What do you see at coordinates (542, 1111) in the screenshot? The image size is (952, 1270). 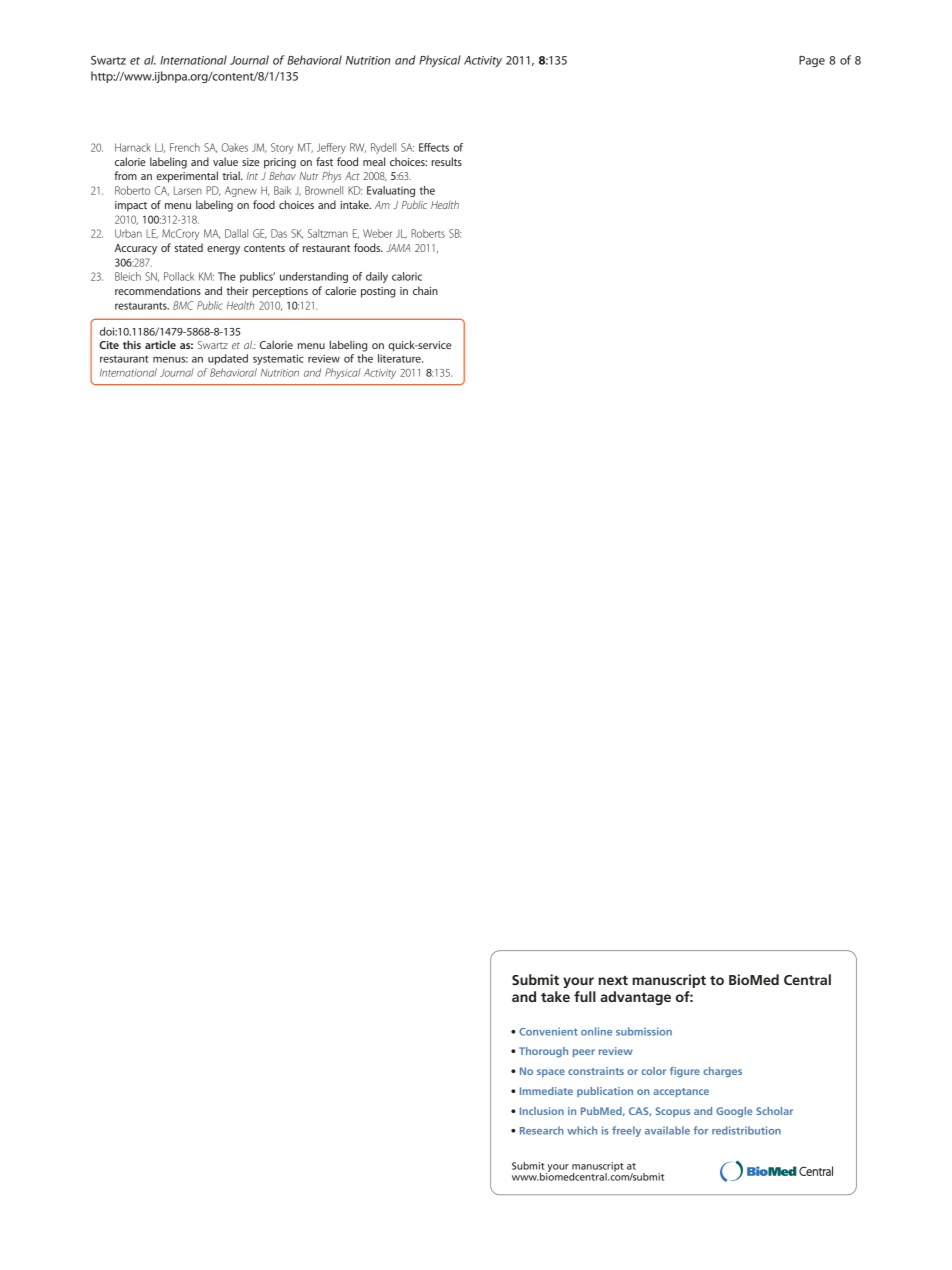 I see `Inclusion` at bounding box center [542, 1111].
